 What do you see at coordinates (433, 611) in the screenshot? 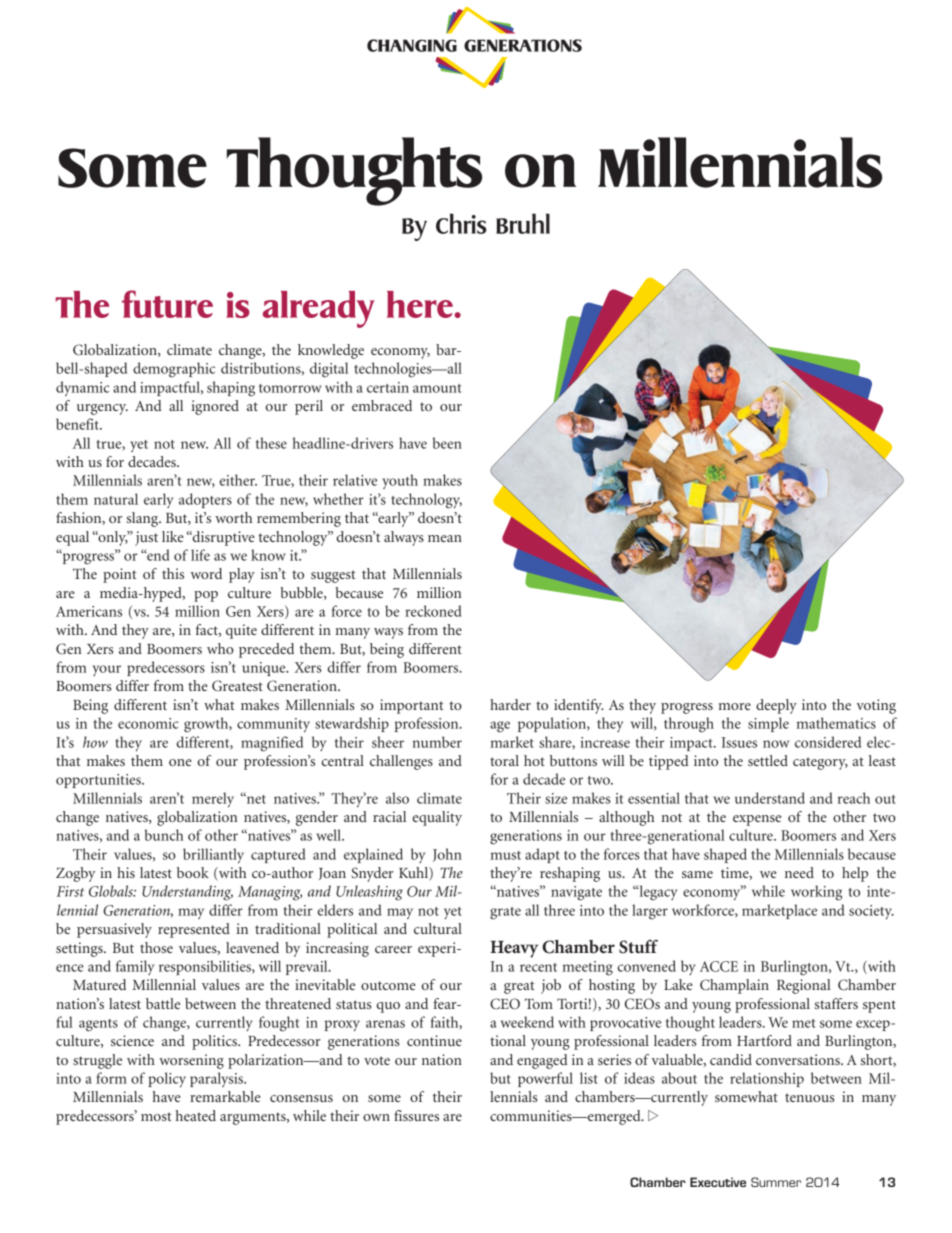
I see `reckoned` at bounding box center [433, 611].
